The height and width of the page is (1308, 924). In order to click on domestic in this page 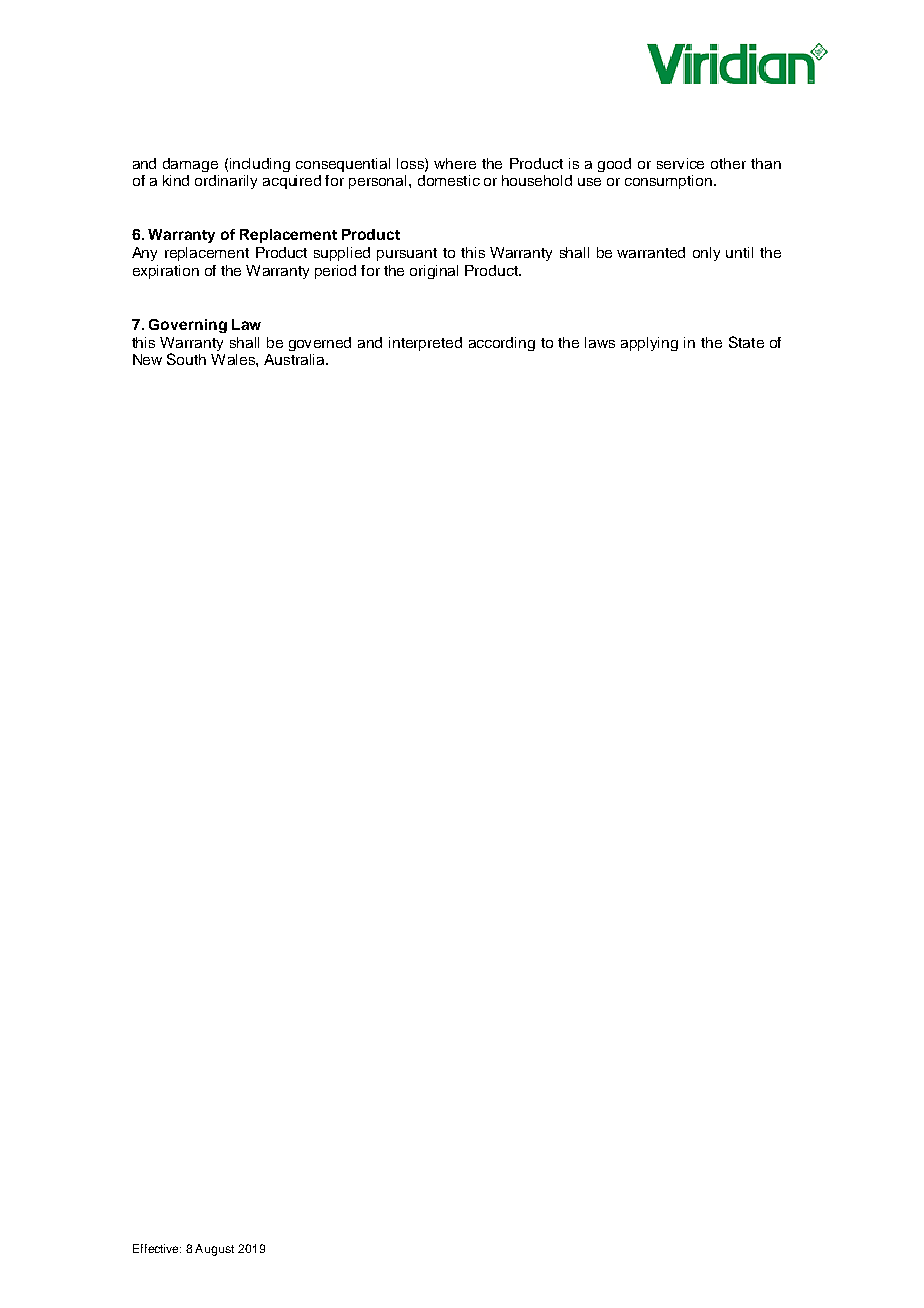, I will do `click(449, 180)`.
